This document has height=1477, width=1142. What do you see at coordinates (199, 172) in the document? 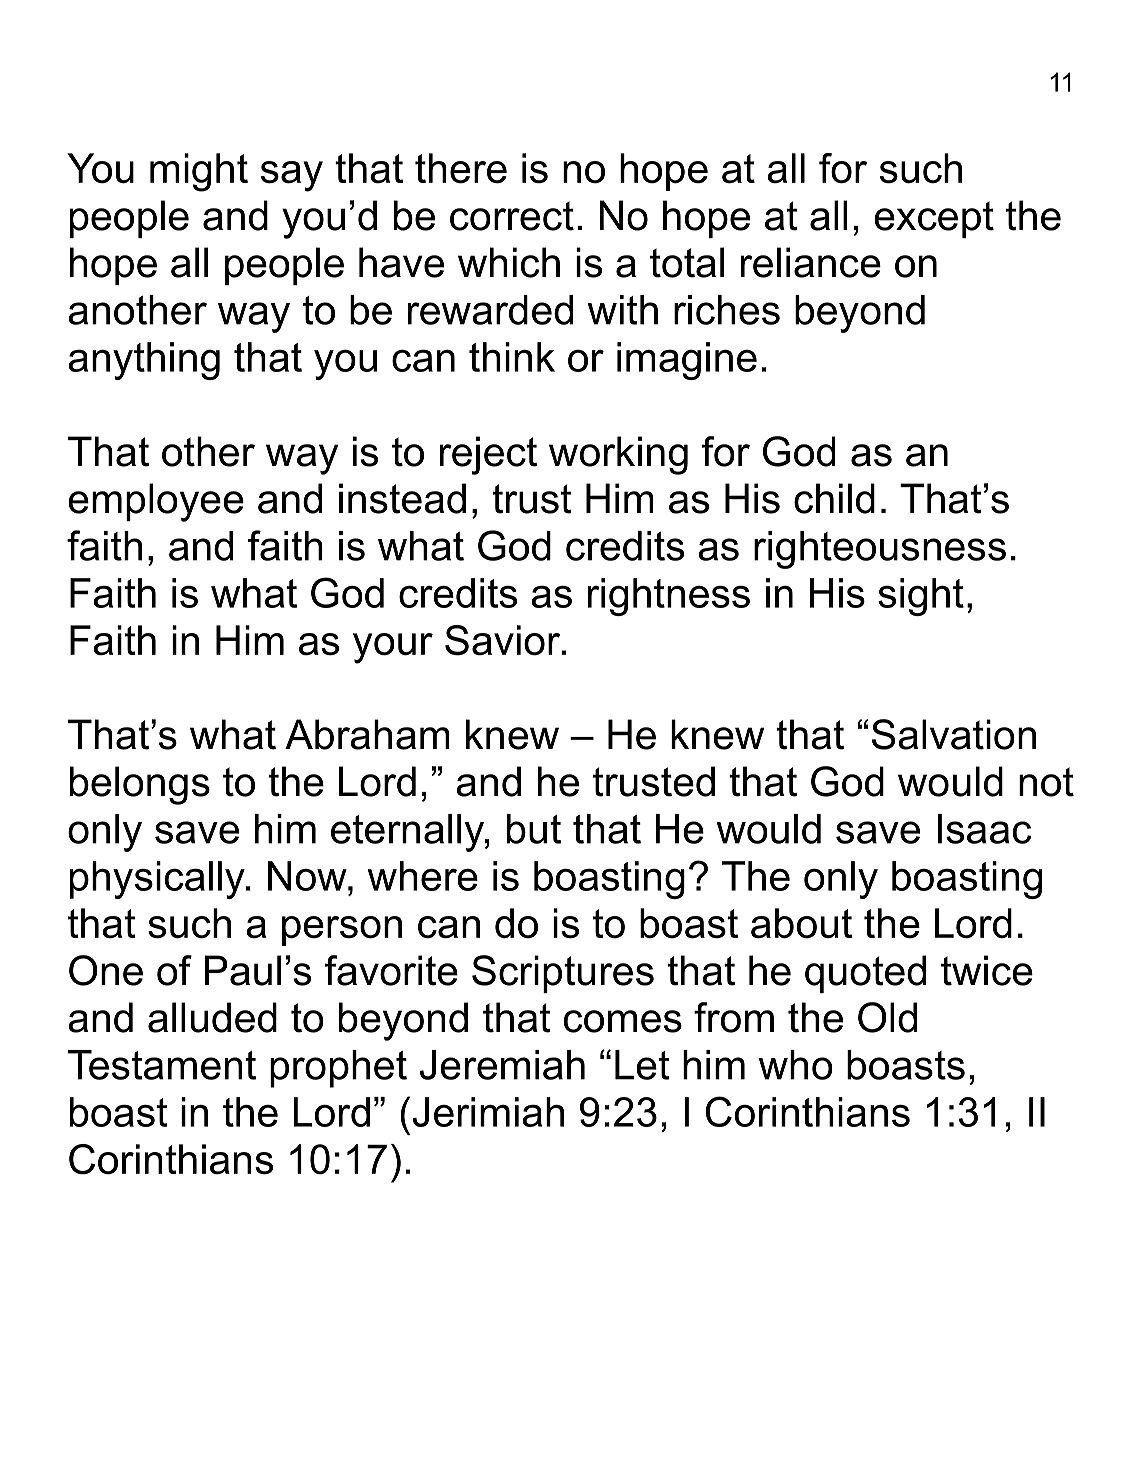
I see `might` at bounding box center [199, 172].
